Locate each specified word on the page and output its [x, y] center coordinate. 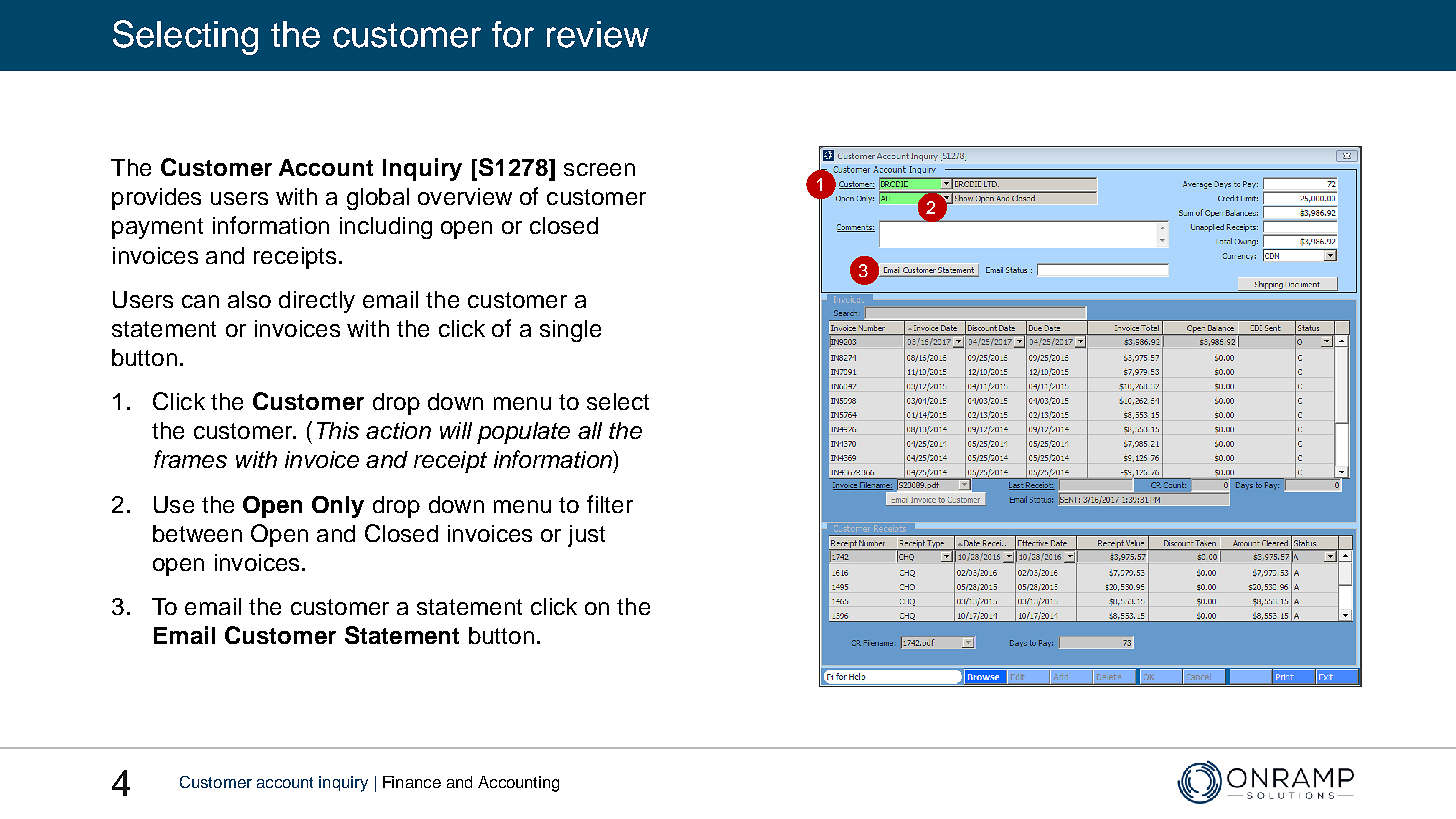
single [570, 331]
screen [599, 169]
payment [157, 228]
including [386, 228]
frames [190, 459]
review [598, 34]
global [378, 199]
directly [317, 302]
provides [156, 199]
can [200, 301]
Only [338, 507]
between [197, 533]
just [586, 536]
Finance [412, 782]
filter [610, 504]
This [338, 430]
